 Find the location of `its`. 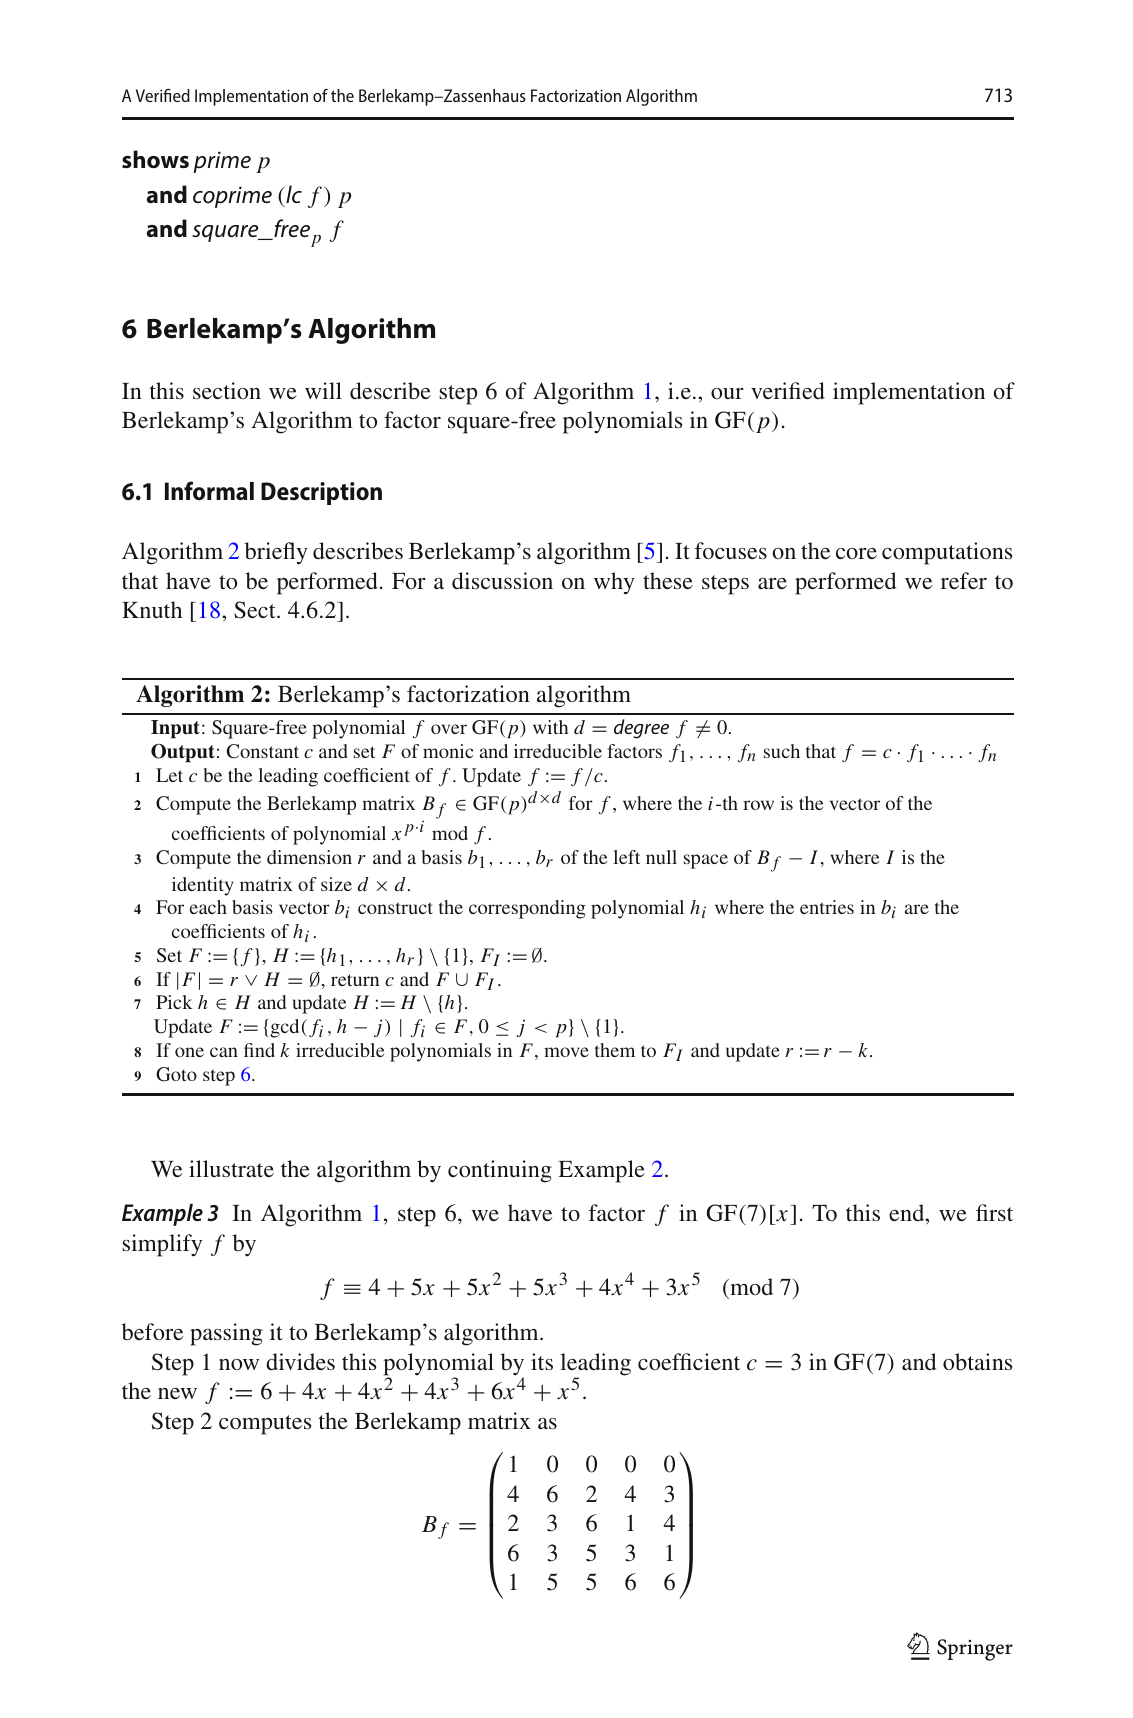

its is located at coordinates (542, 1361).
